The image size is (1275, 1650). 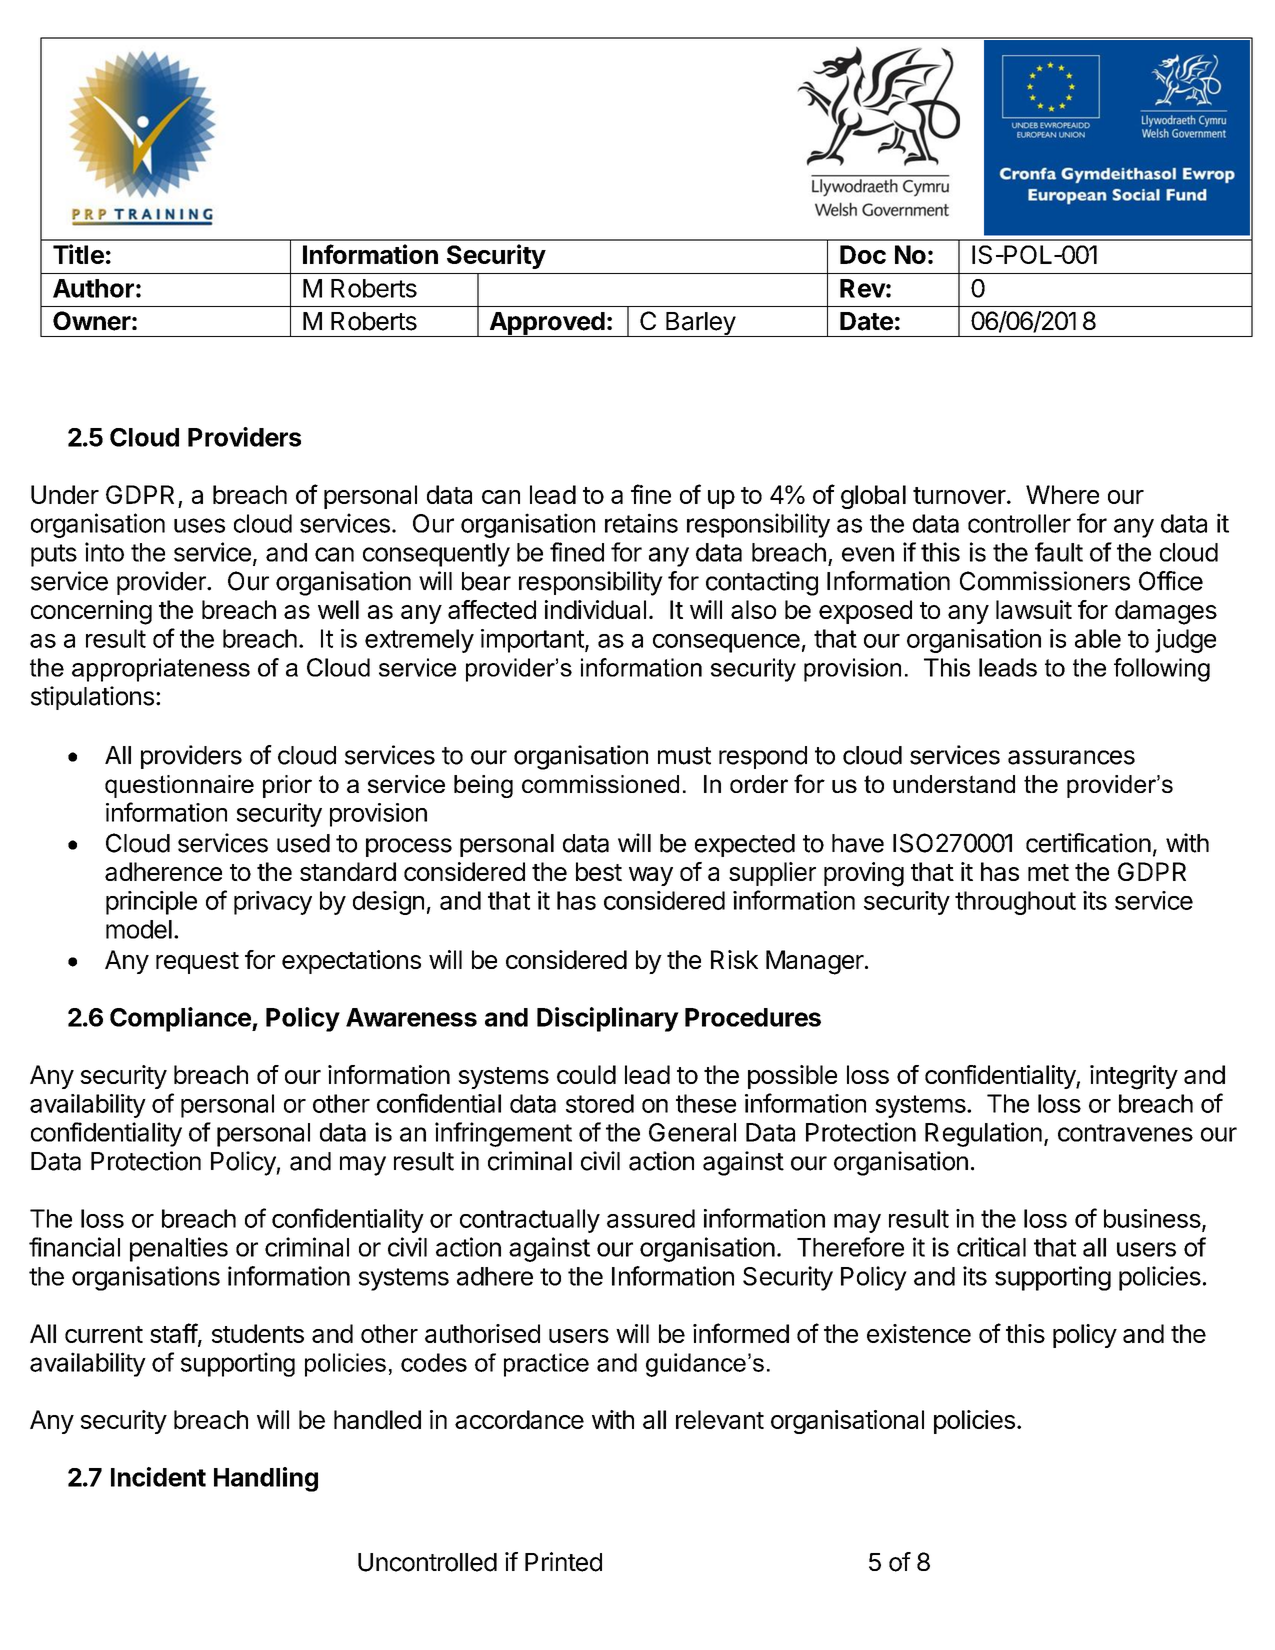 What do you see at coordinates (181, 1019) in the screenshot?
I see `Compliance` at bounding box center [181, 1019].
